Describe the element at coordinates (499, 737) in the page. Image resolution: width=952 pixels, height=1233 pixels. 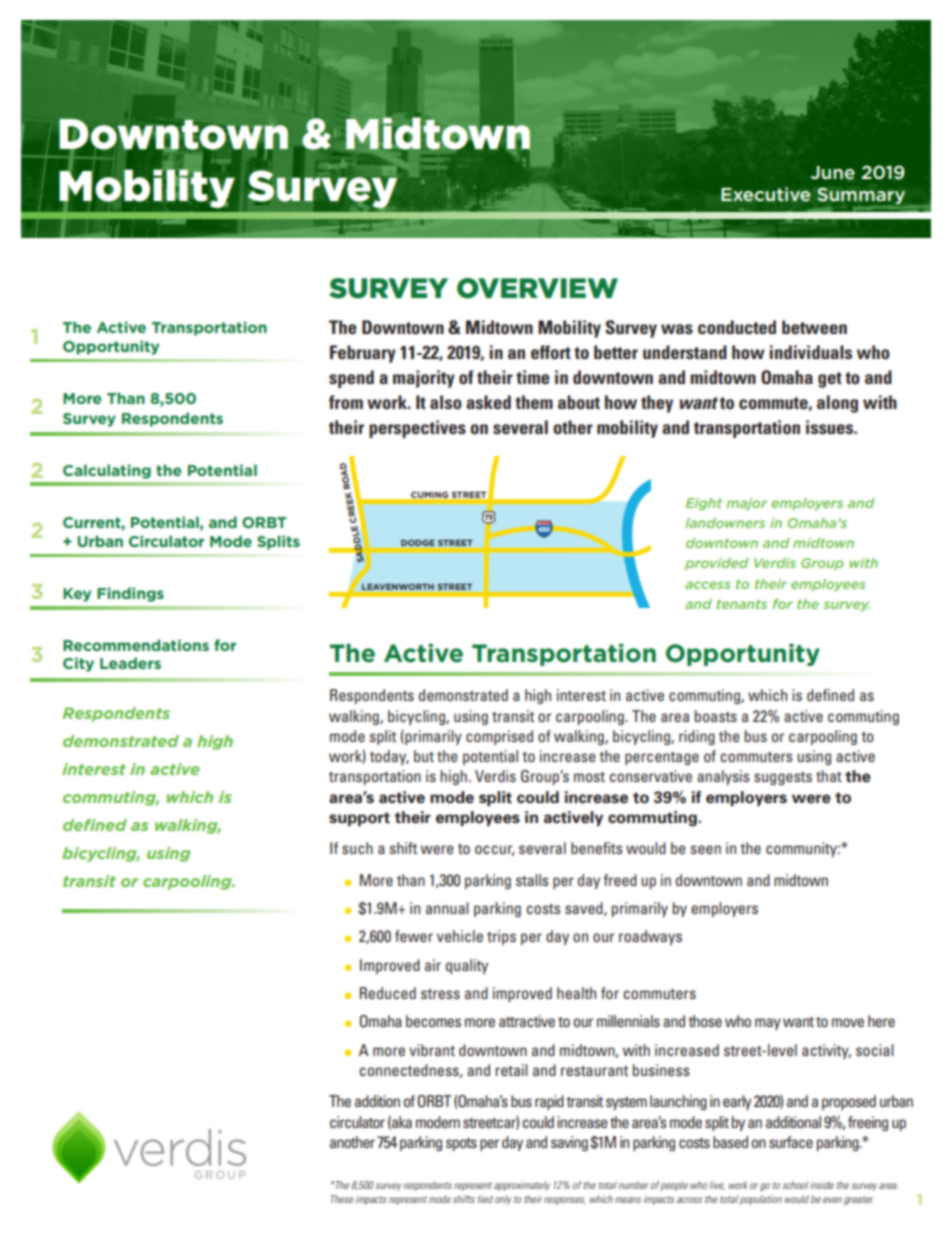
I see `comprised` at that location.
